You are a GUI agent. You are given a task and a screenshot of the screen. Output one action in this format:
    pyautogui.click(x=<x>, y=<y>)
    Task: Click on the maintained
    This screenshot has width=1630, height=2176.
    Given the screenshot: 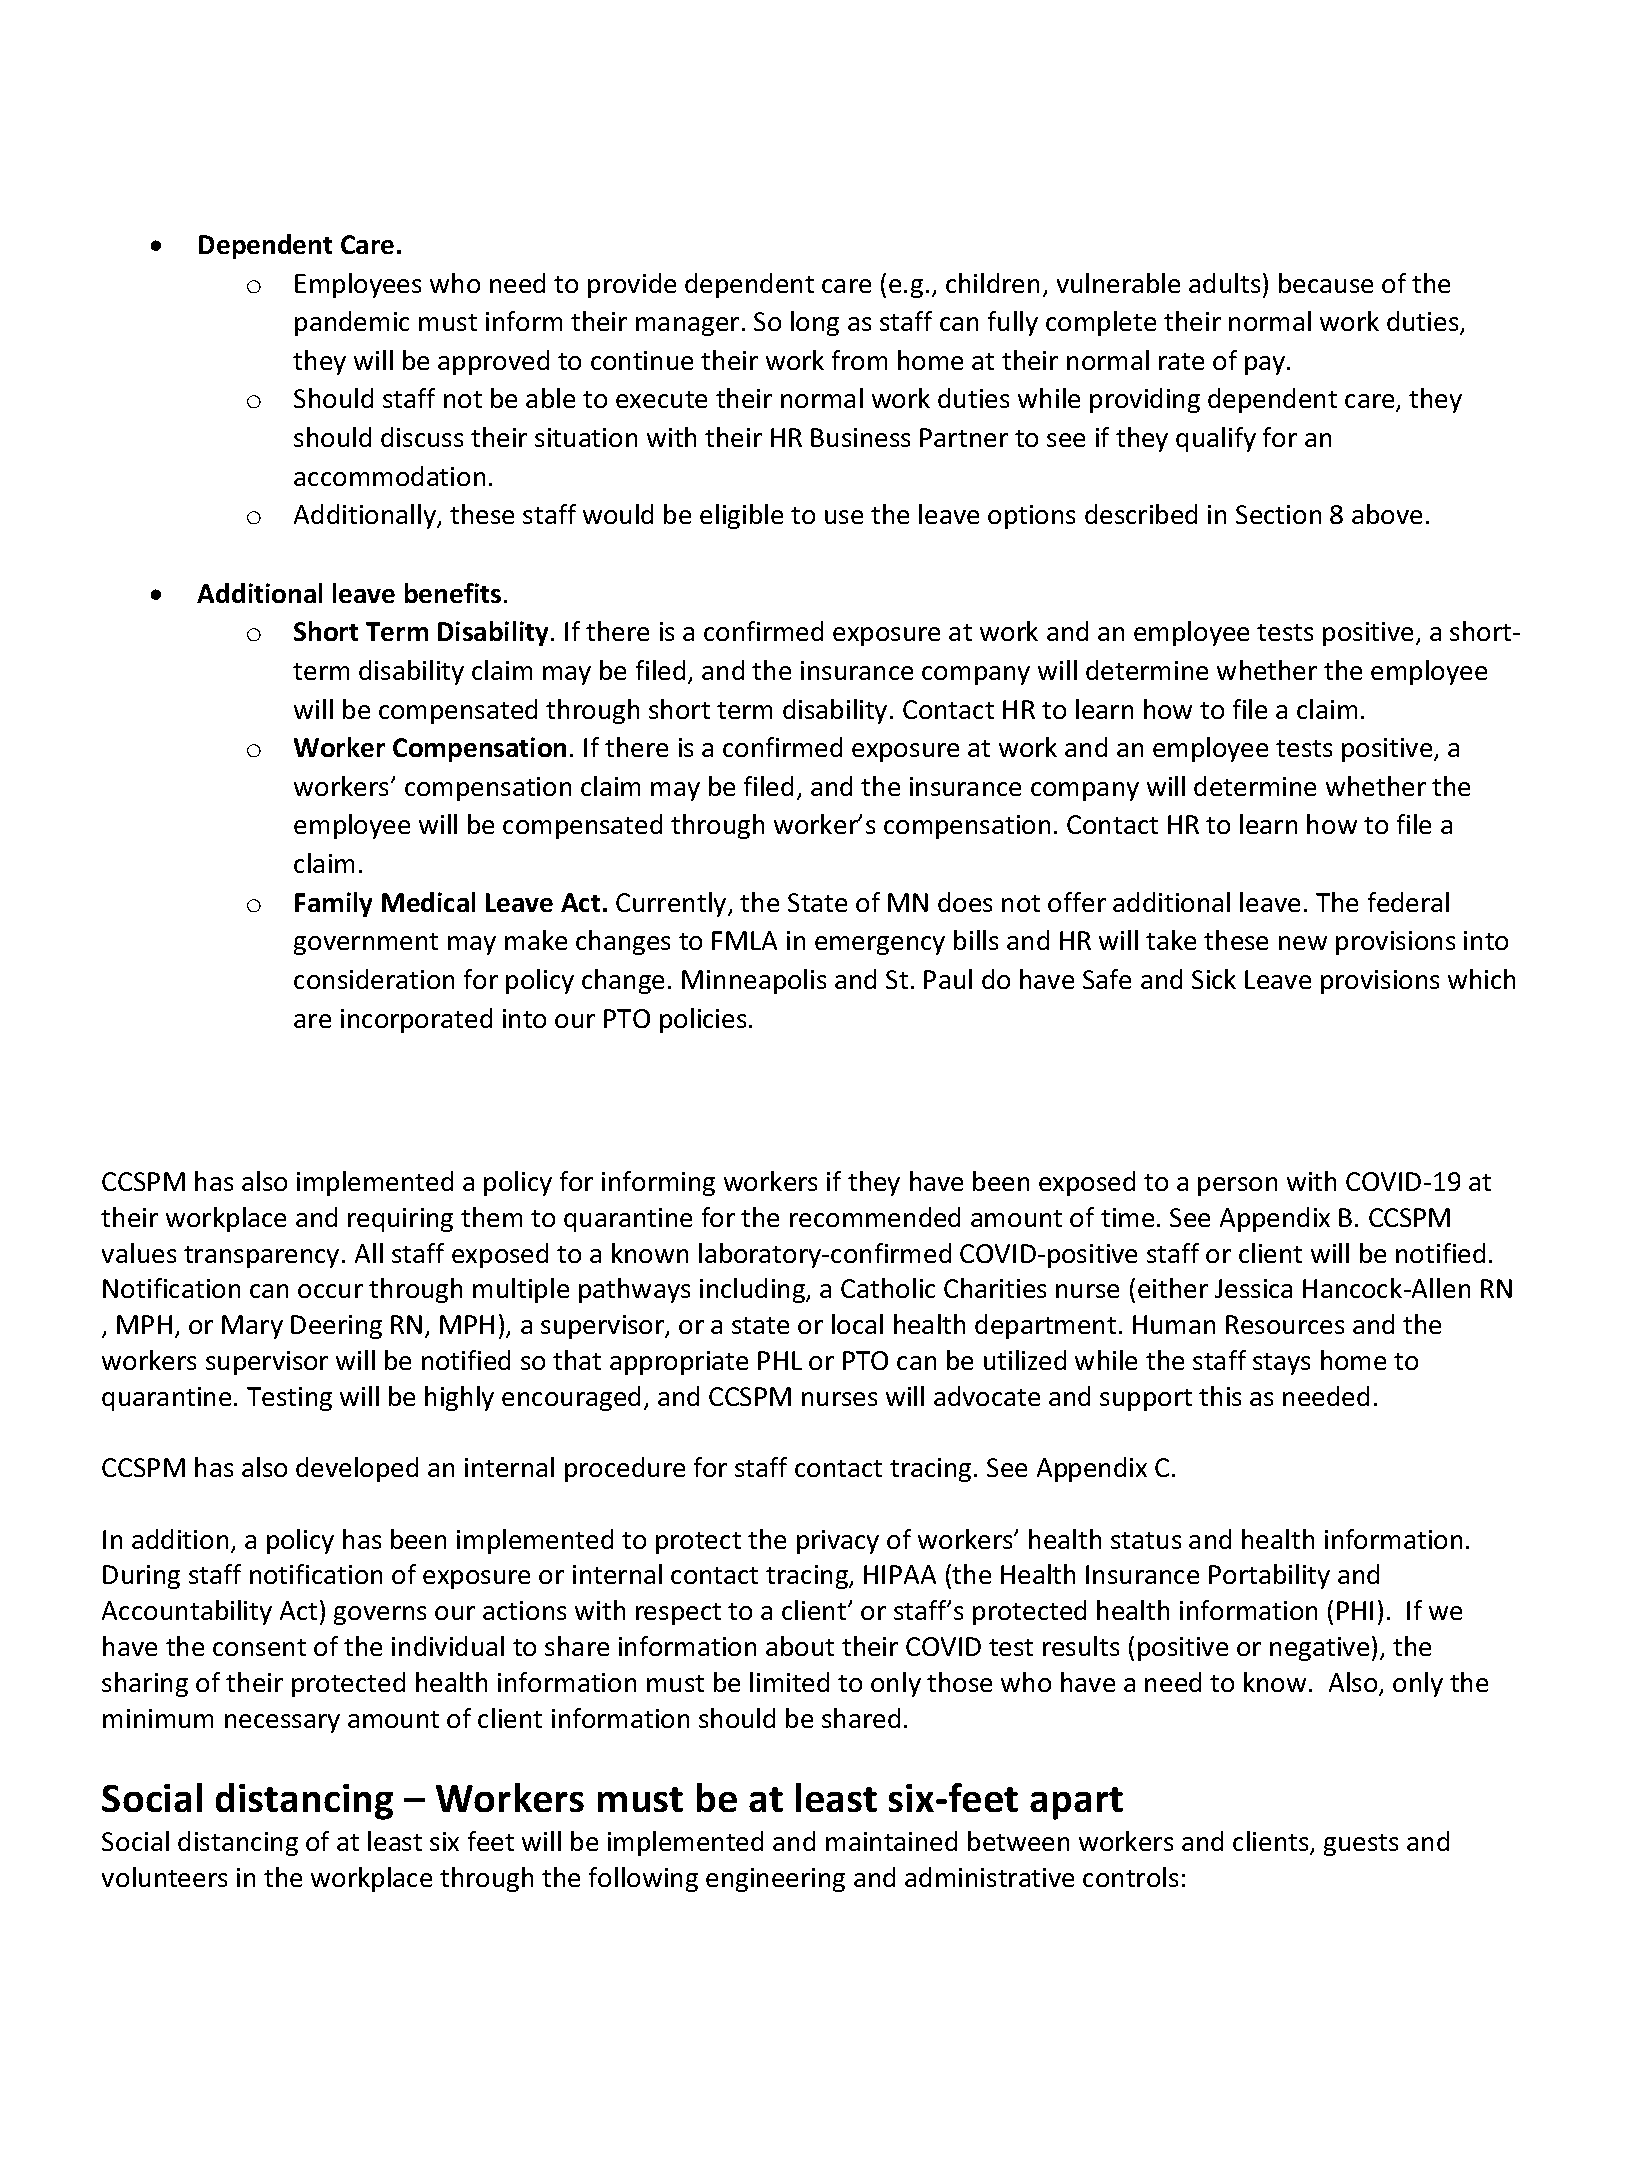 What is the action you would take?
    pyautogui.click(x=891, y=1841)
